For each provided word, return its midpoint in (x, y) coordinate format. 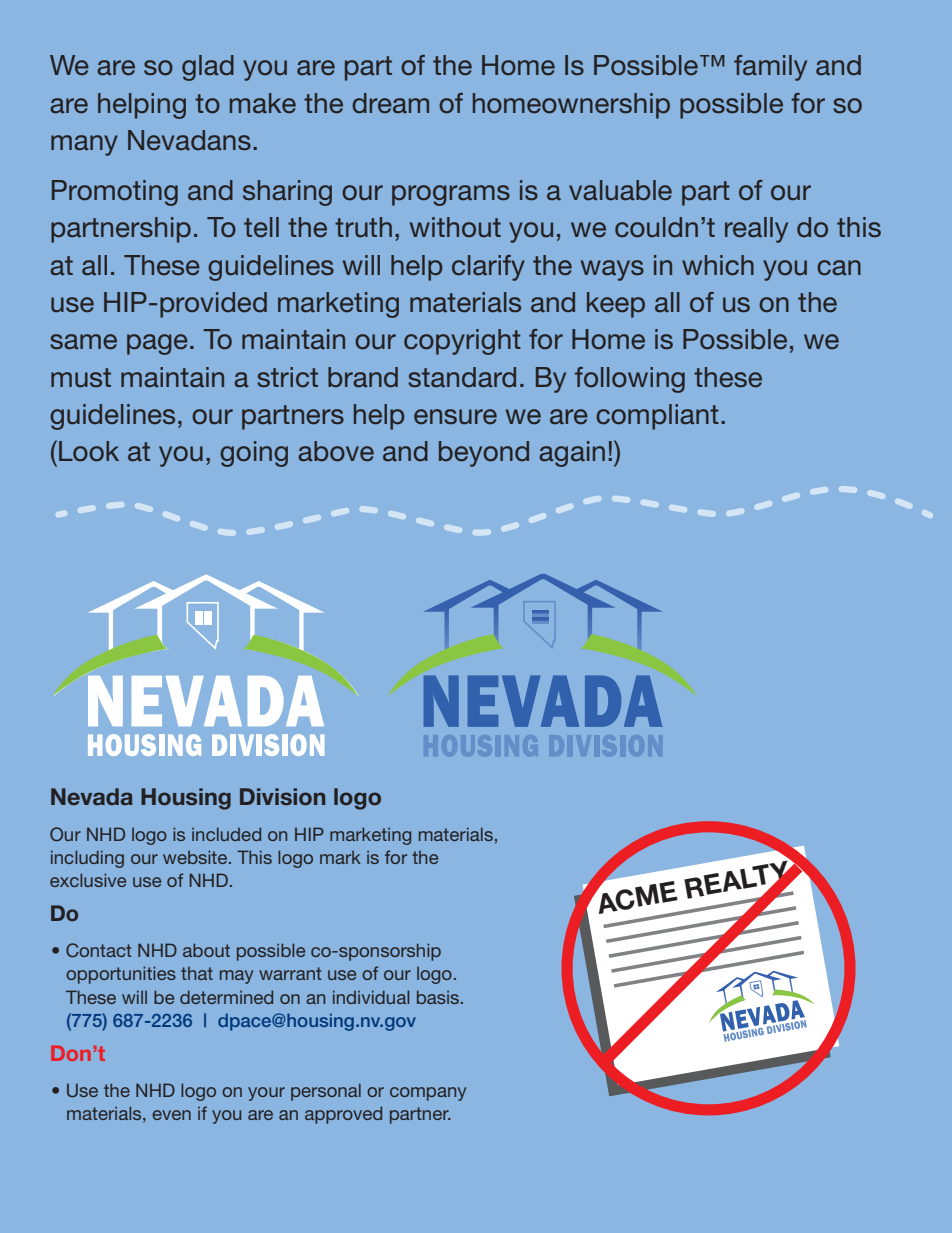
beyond (484, 454)
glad (208, 68)
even (171, 1115)
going (254, 454)
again (572, 454)
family (770, 68)
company (428, 1094)
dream (390, 103)
